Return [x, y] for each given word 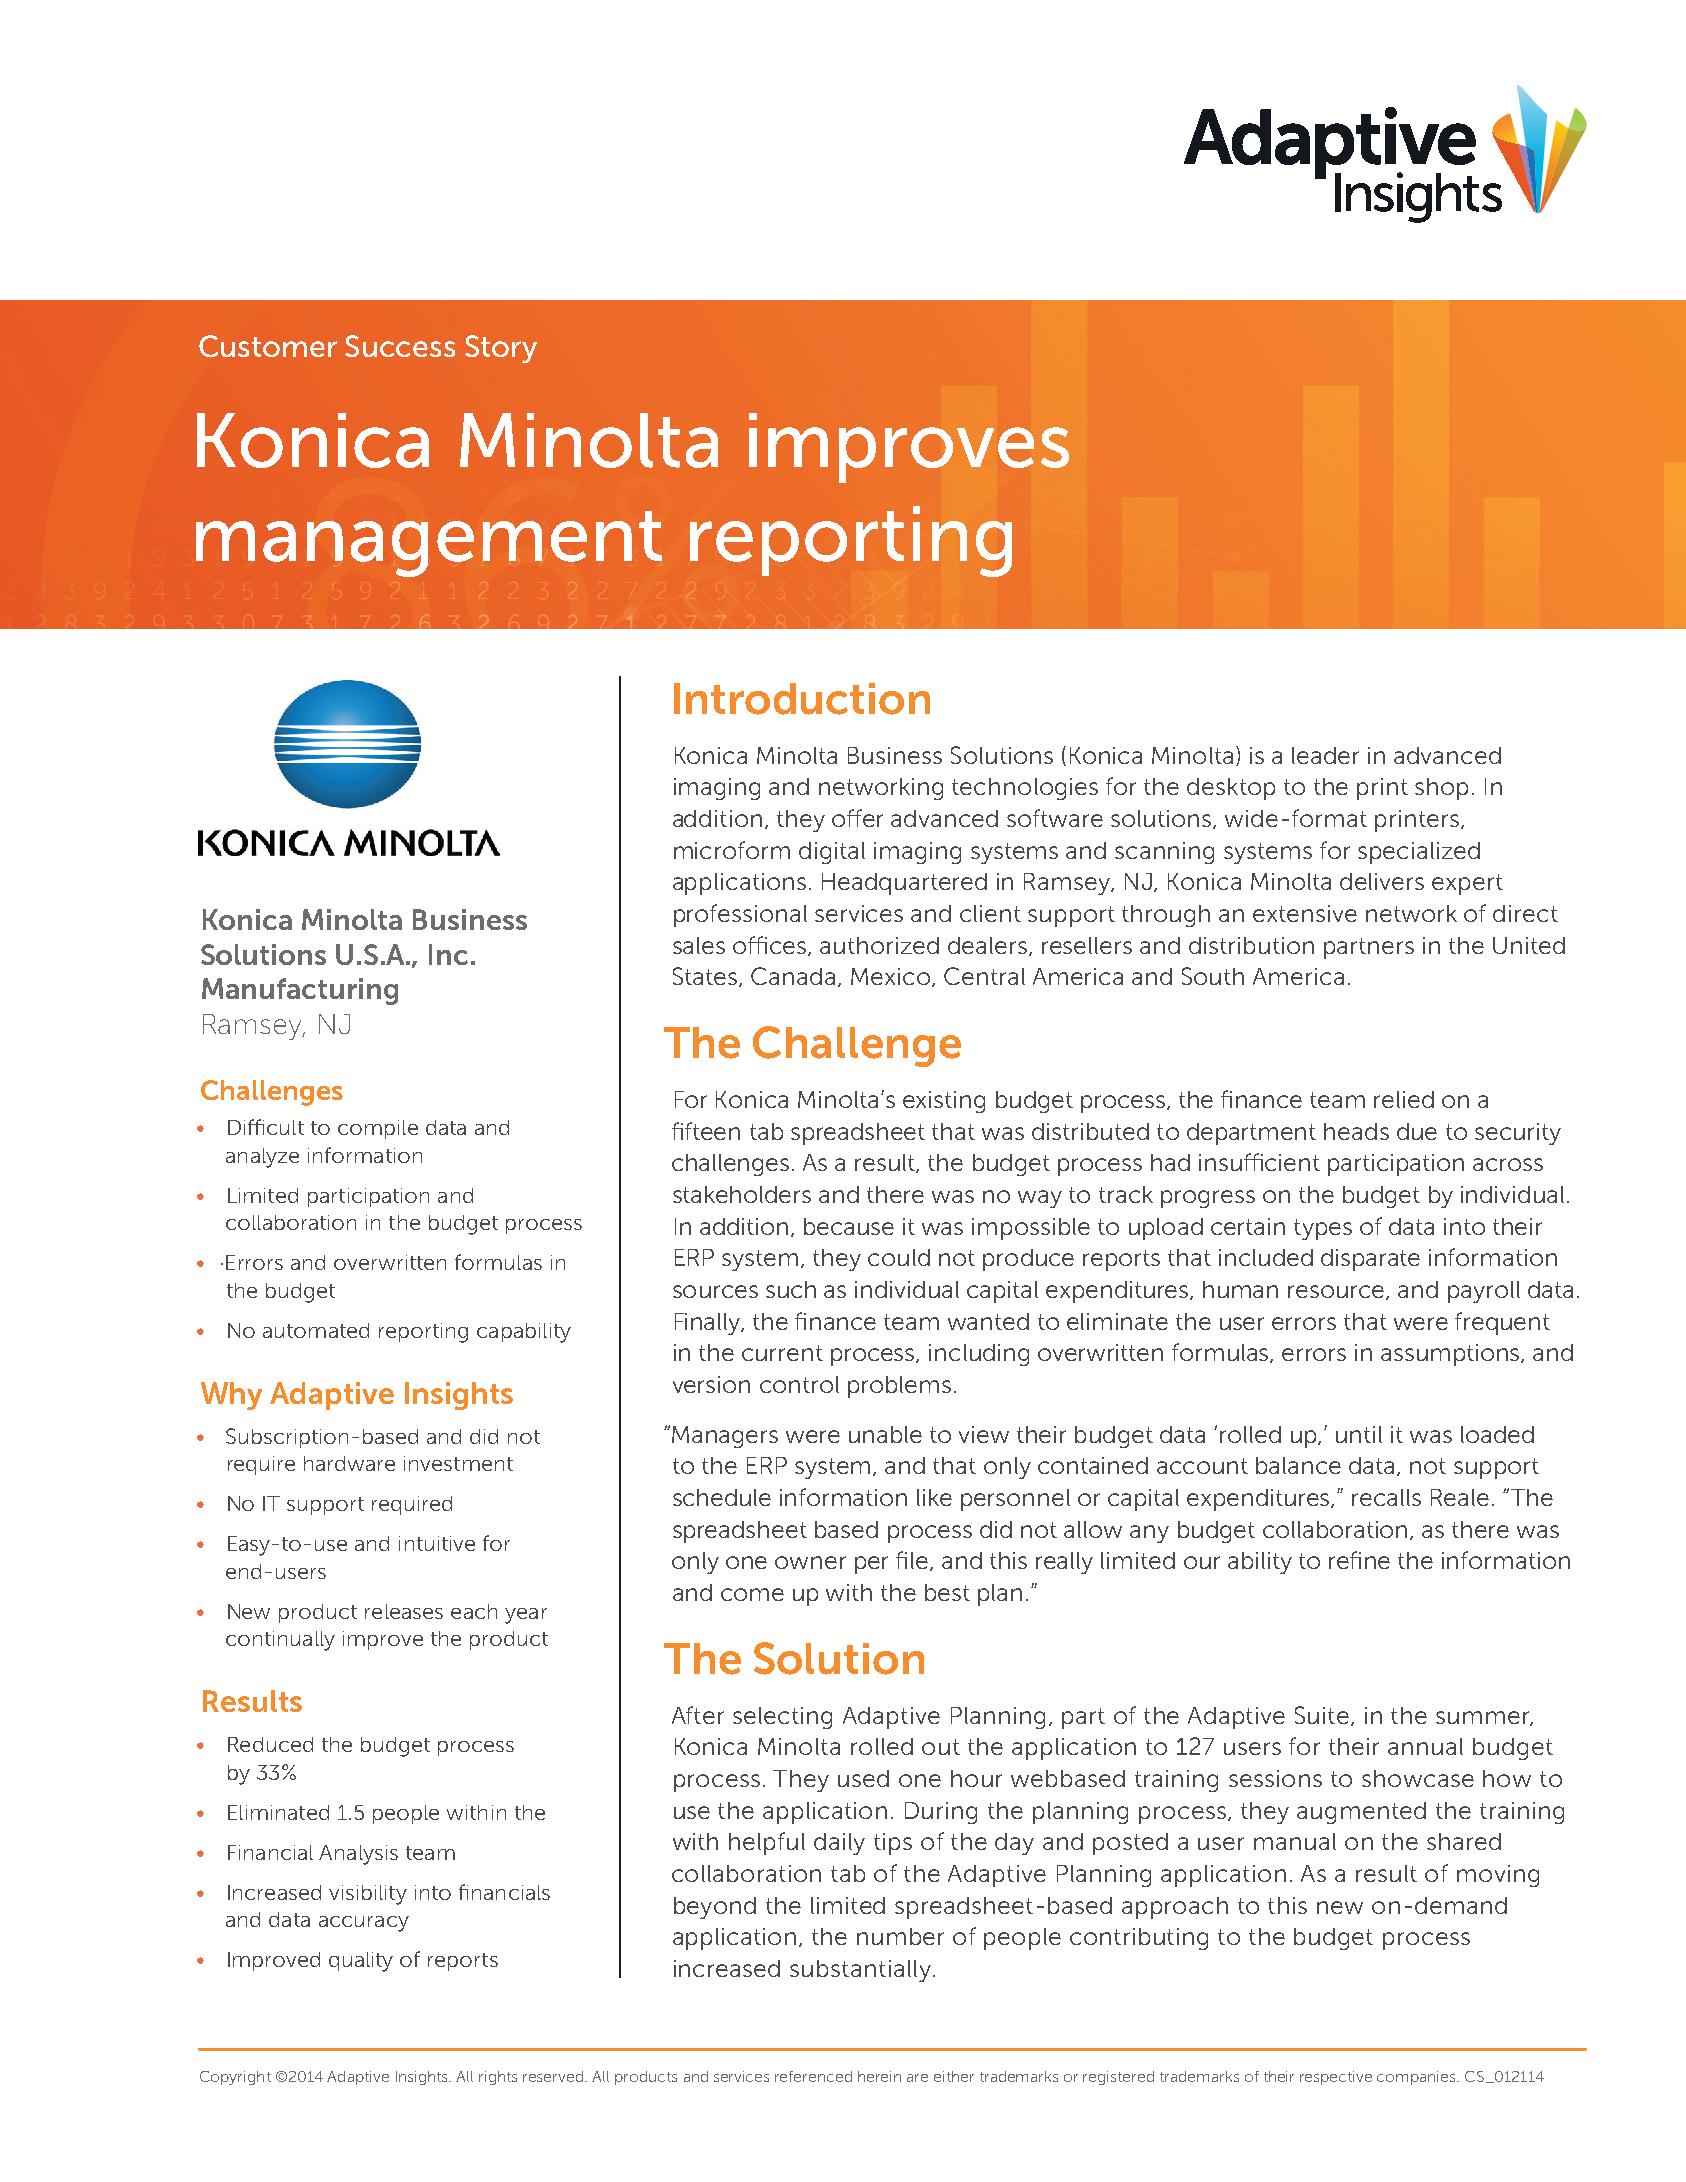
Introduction [802, 699]
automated [316, 1330]
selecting [782, 1718]
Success [400, 346]
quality [361, 1962]
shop [1441, 789]
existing [944, 1102]
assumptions [1452, 1355]
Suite [1323, 1716]
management [429, 544]
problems [899, 1387]
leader [1325, 755]
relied [1404, 1099]
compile [378, 1129]
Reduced [270, 1744]
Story [501, 349]
